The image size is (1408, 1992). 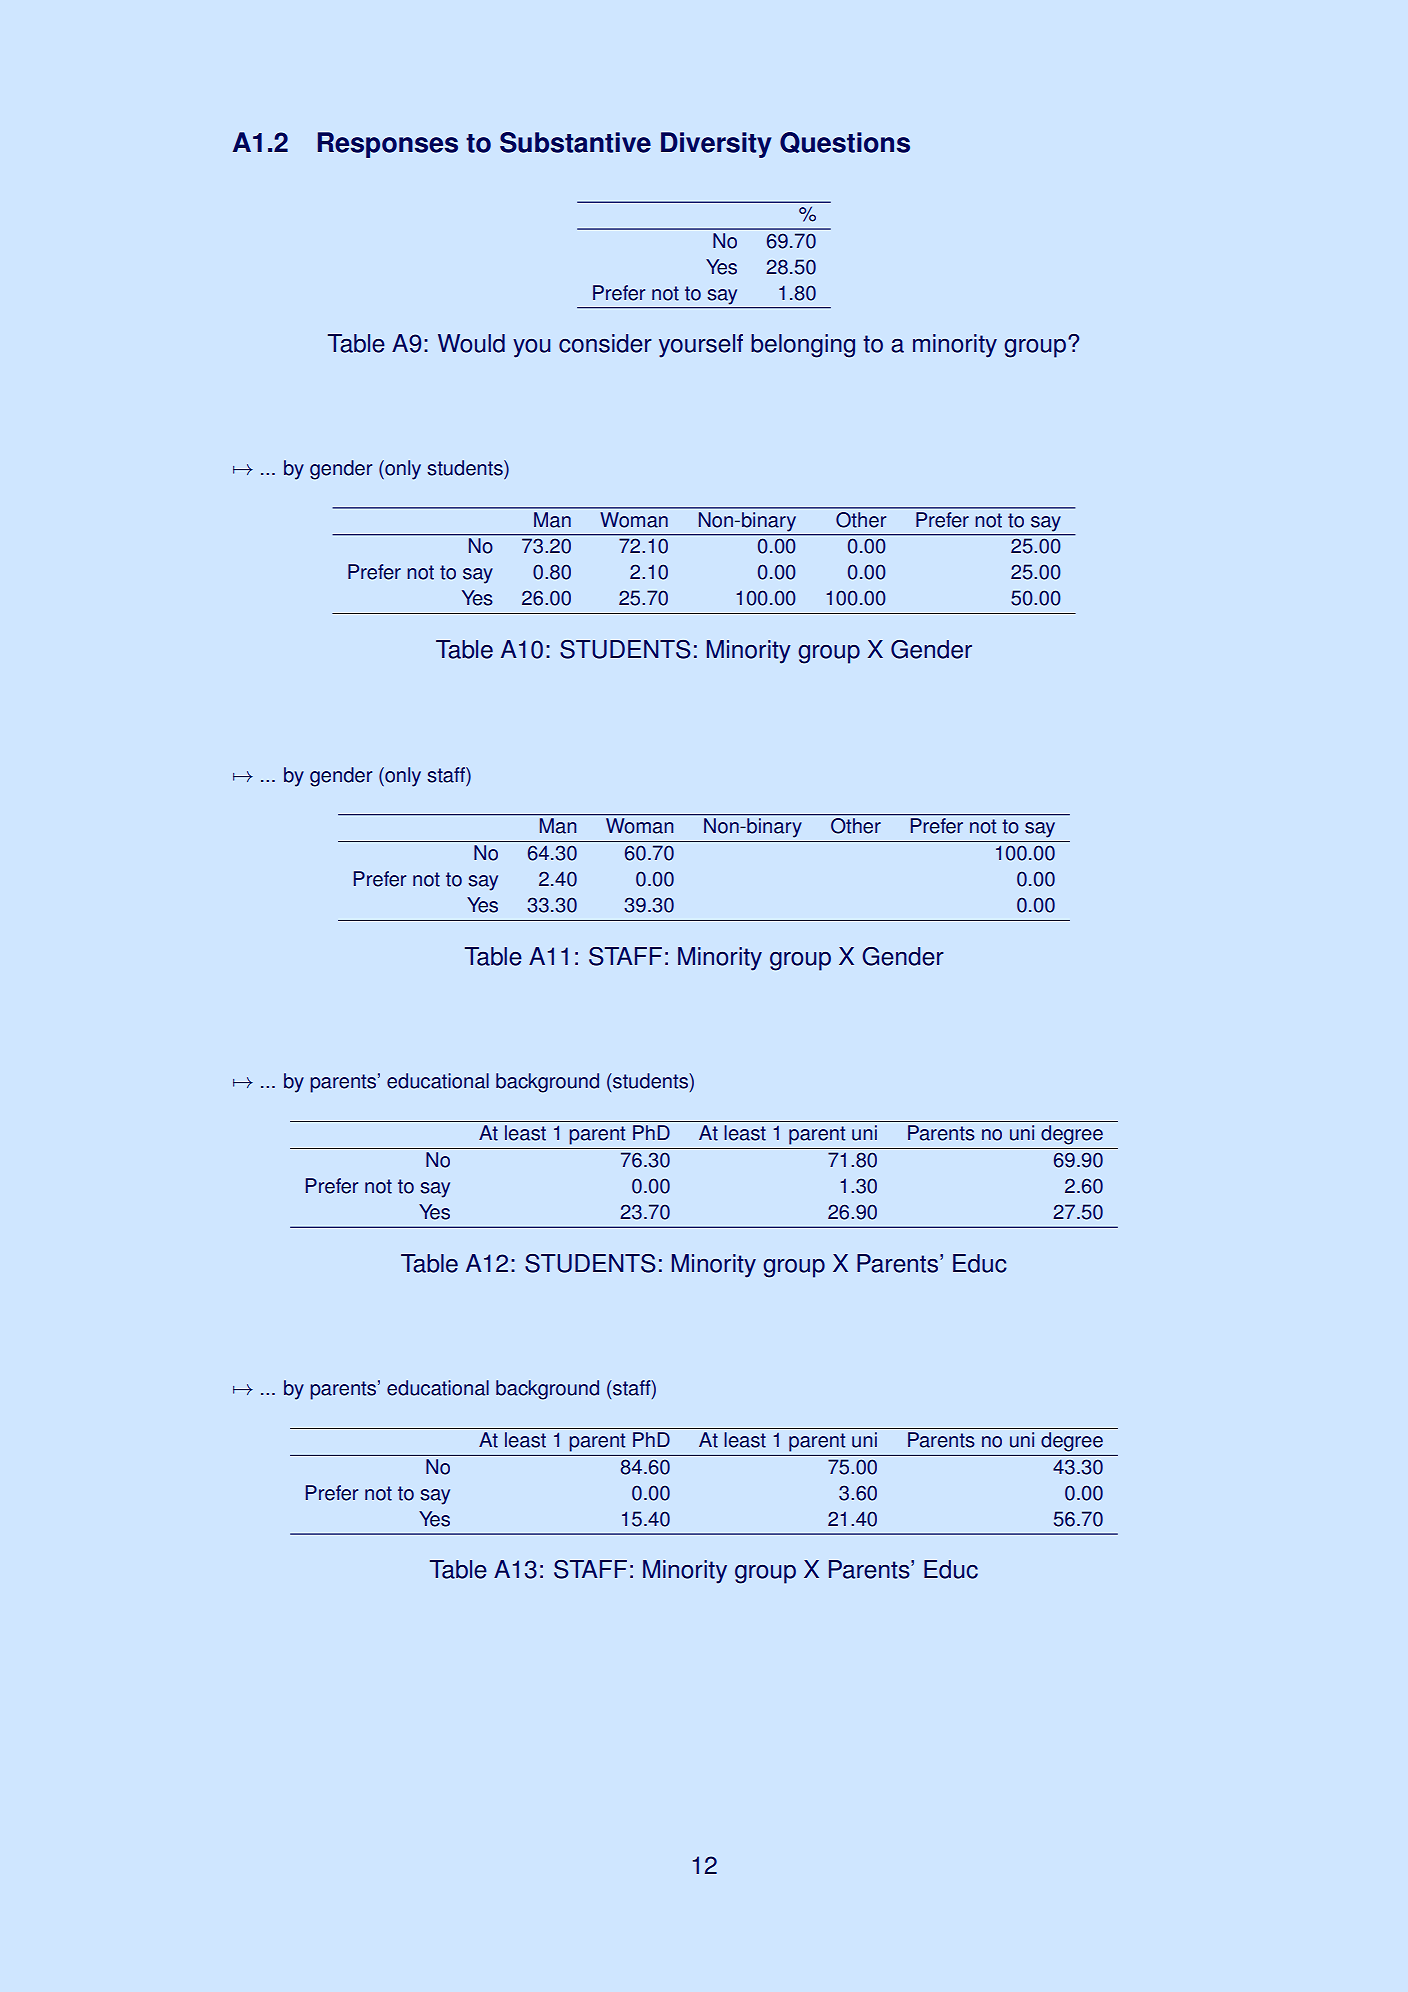 What do you see at coordinates (575, 142) in the screenshot?
I see `Substantive` at bounding box center [575, 142].
